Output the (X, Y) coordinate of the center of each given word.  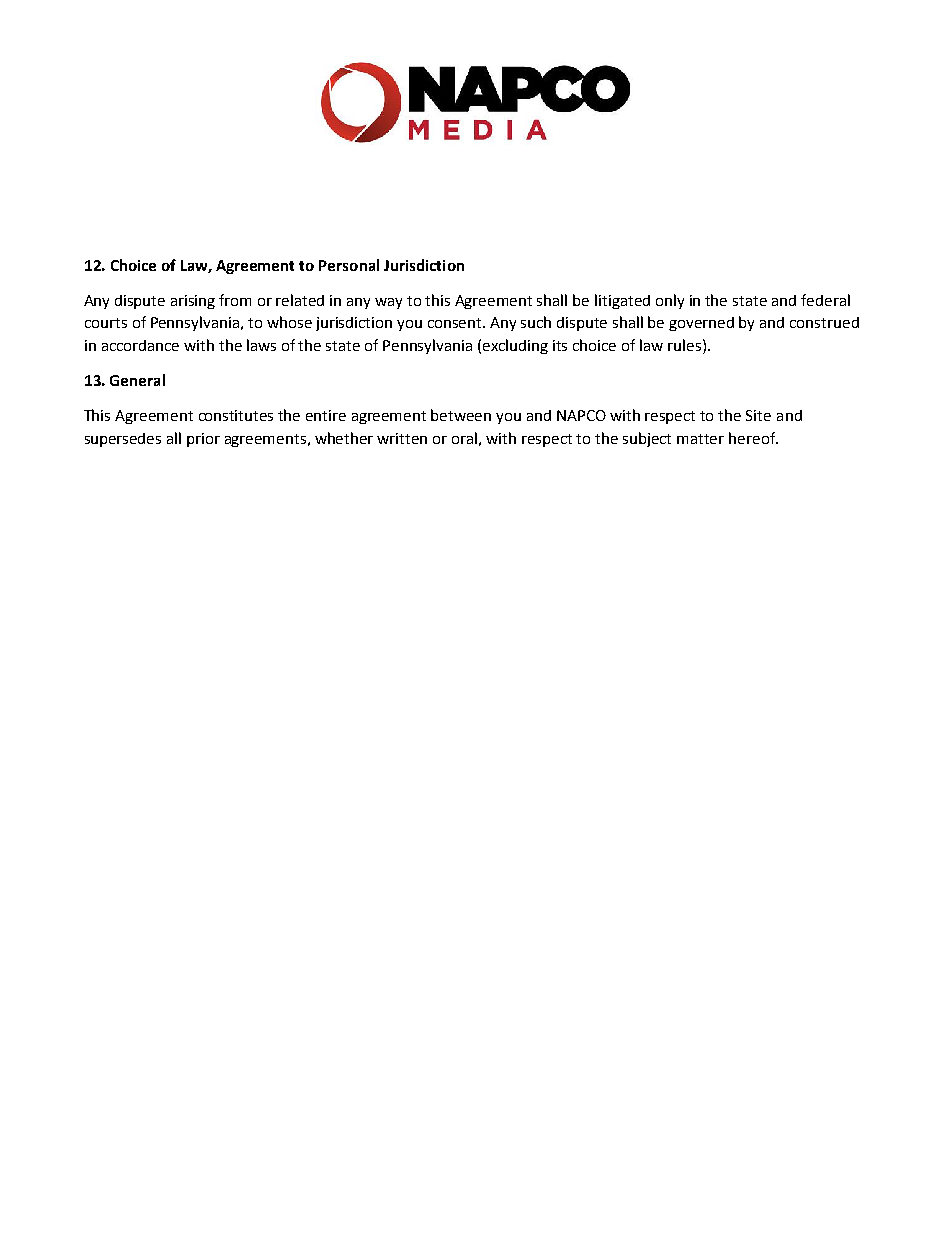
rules (686, 345)
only (670, 301)
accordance (140, 345)
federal (825, 300)
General (137, 380)
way (388, 303)
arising (193, 302)
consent (456, 323)
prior (203, 440)
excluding (515, 346)
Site (758, 415)
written (402, 438)
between (461, 415)
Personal (349, 265)
